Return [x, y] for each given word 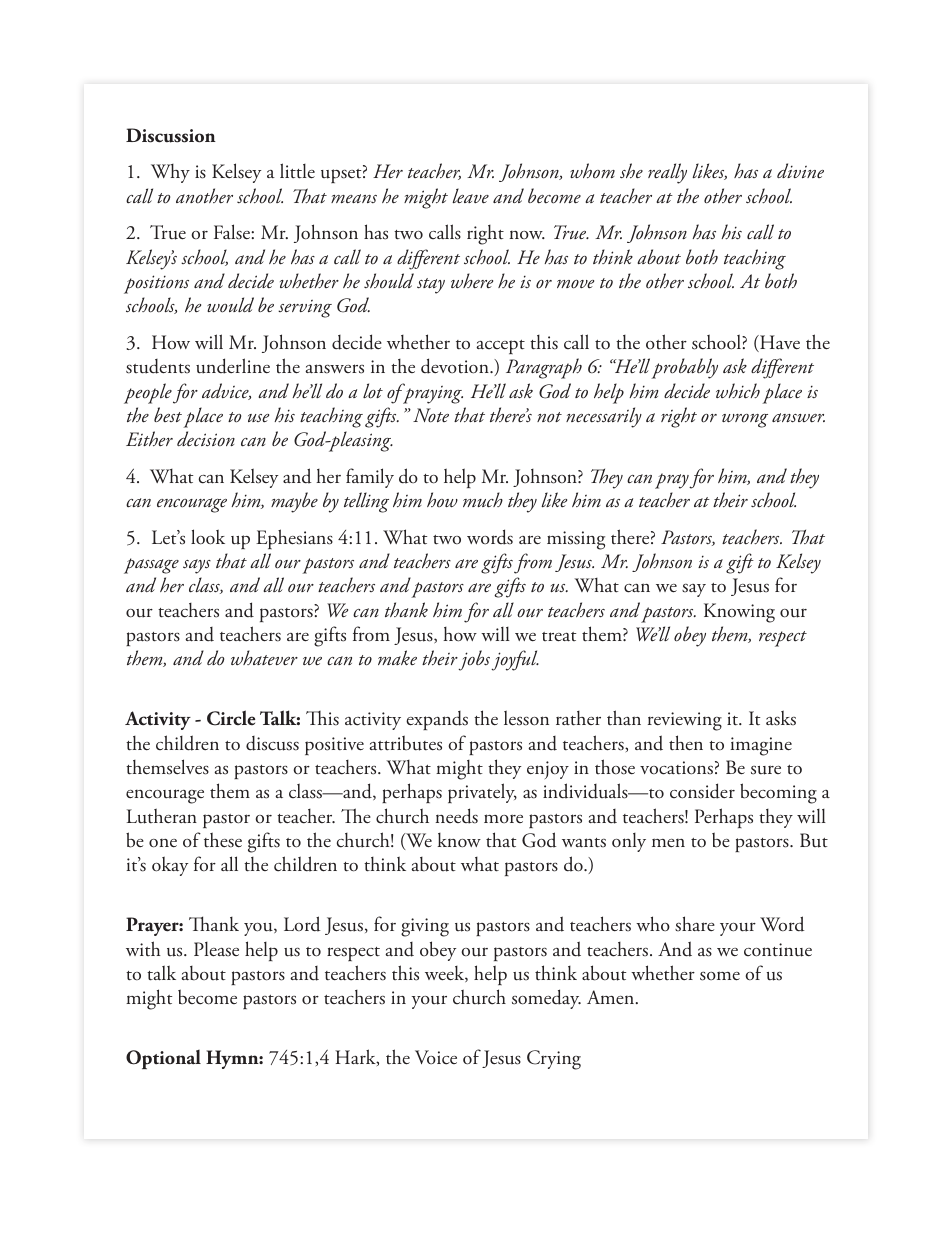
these [223, 840]
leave [470, 196]
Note [431, 415]
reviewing [685, 721]
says [197, 566]
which [738, 391]
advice [226, 391]
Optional [163, 1059]
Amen [612, 997]
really [667, 173]
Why [170, 173]
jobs [475, 660]
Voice [436, 1057]
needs [457, 816]
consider [702, 791]
